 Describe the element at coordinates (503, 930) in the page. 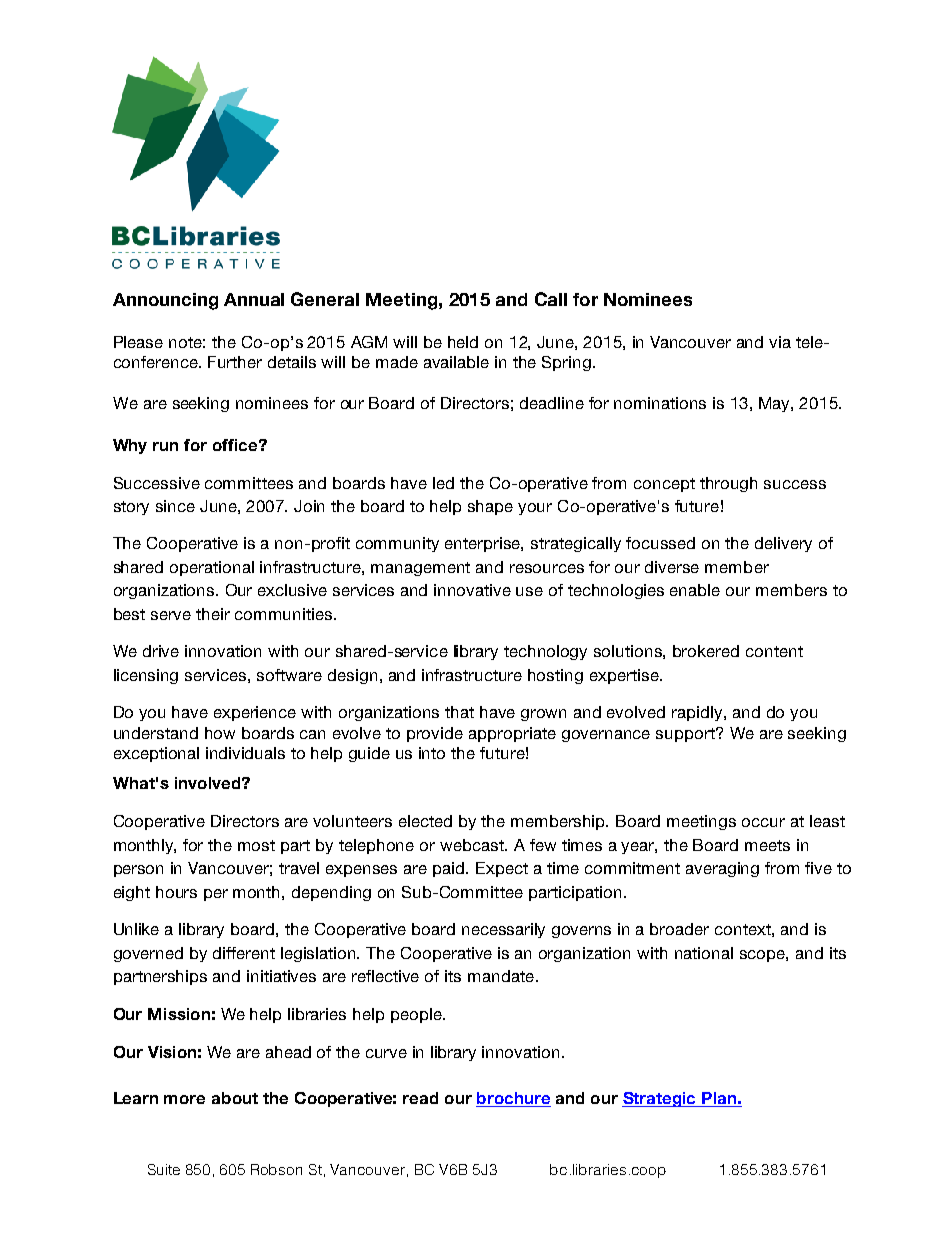

I see `necessarily` at that location.
